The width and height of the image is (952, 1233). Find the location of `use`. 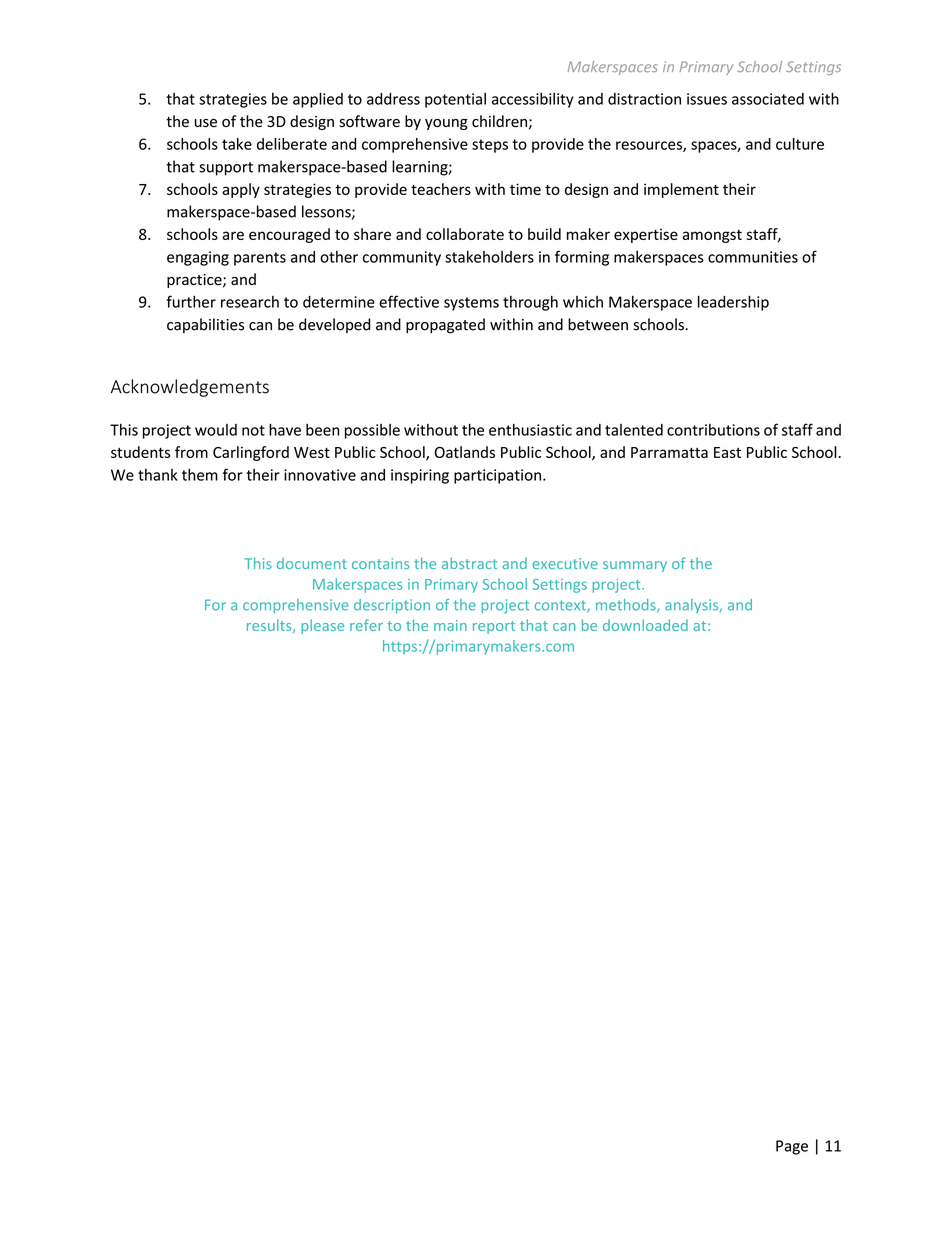

use is located at coordinates (206, 123).
